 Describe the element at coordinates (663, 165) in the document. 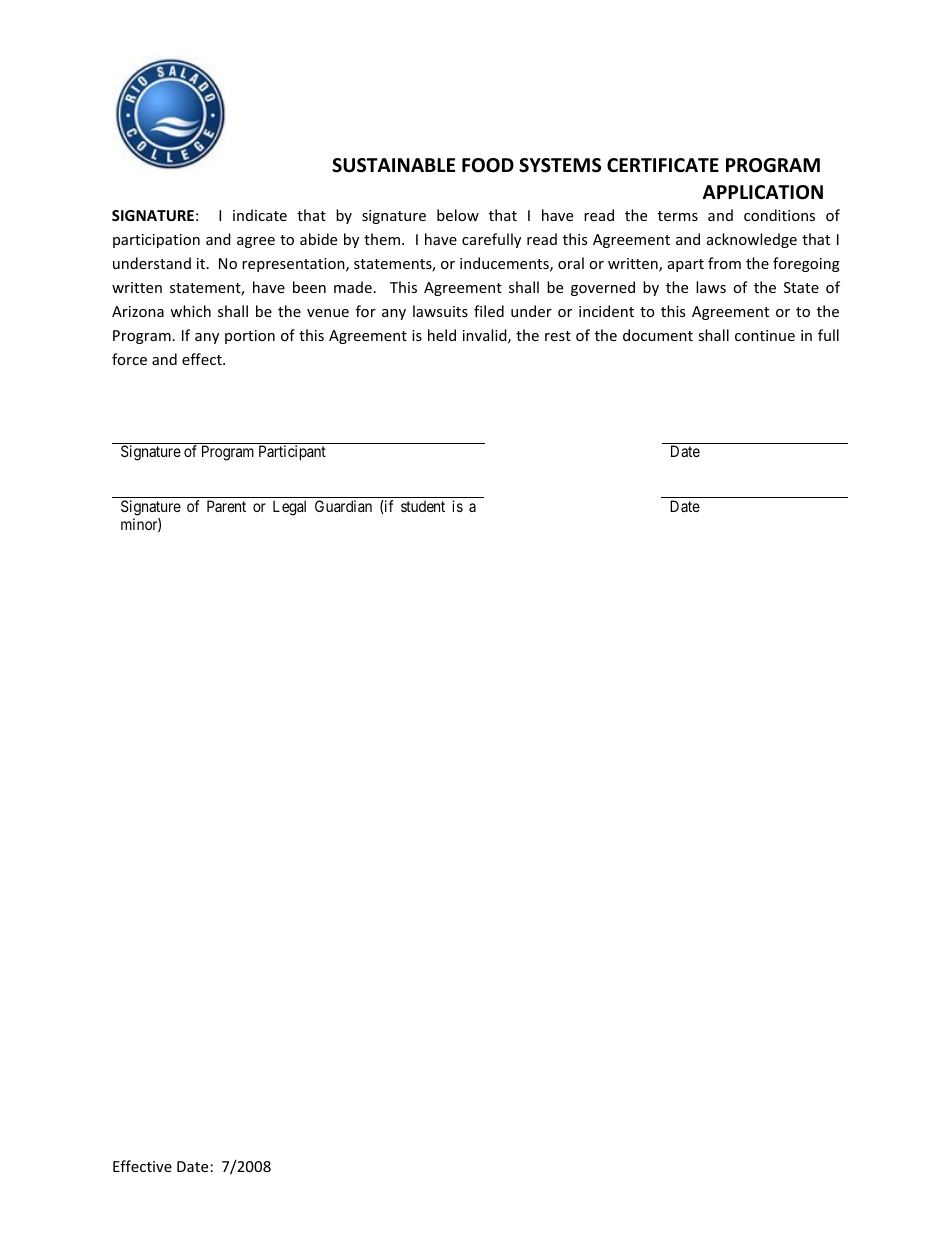

I see `CERTIFICATE` at that location.
